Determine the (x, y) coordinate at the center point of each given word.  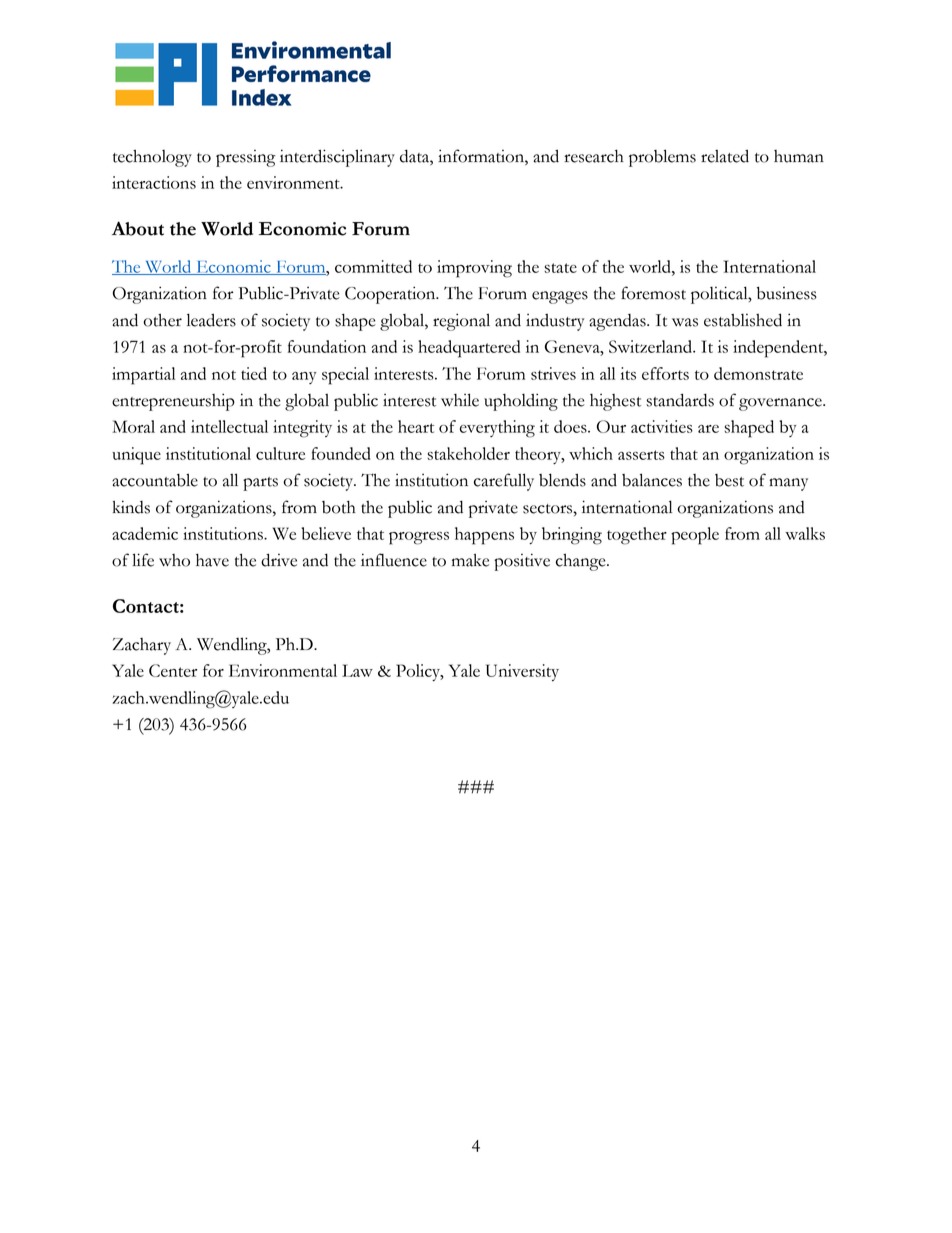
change (582, 562)
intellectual (229, 426)
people (695, 536)
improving (474, 269)
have (212, 560)
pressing (245, 158)
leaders (211, 320)
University (522, 672)
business (787, 293)
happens (484, 536)
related (725, 156)
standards (680, 400)
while (460, 400)
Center (173, 670)
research (594, 156)
